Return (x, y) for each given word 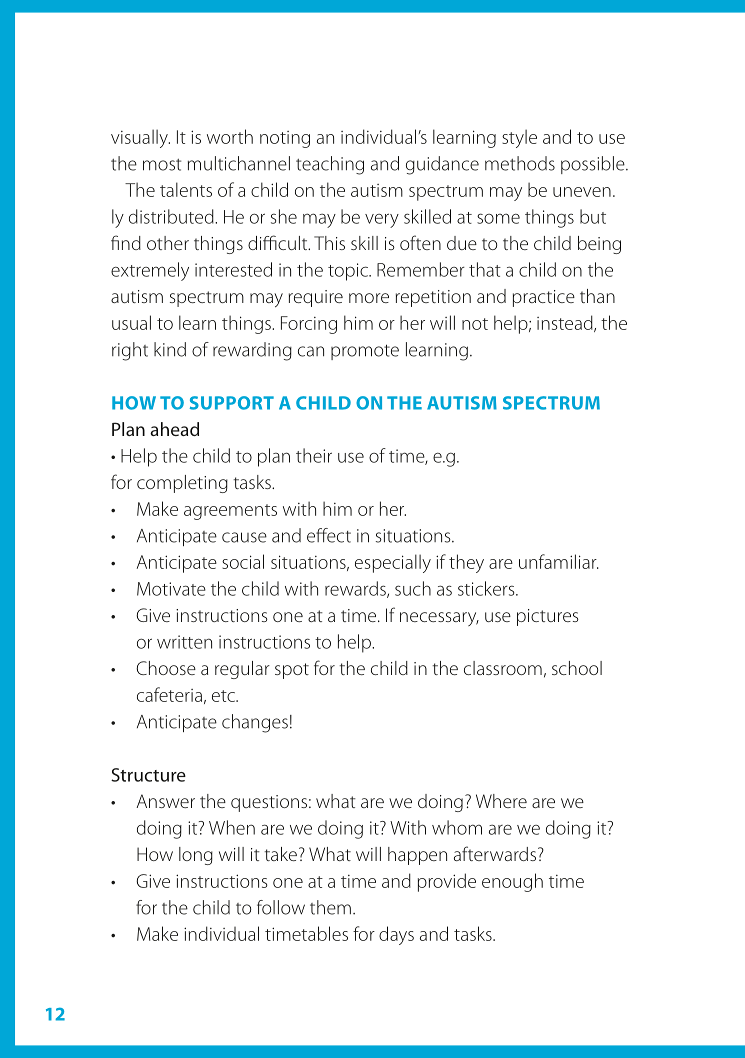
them (330, 907)
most (162, 165)
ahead (174, 429)
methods (520, 163)
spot (292, 671)
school (577, 668)
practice (544, 298)
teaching (330, 165)
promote (365, 352)
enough (512, 882)
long (196, 856)
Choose (166, 668)
